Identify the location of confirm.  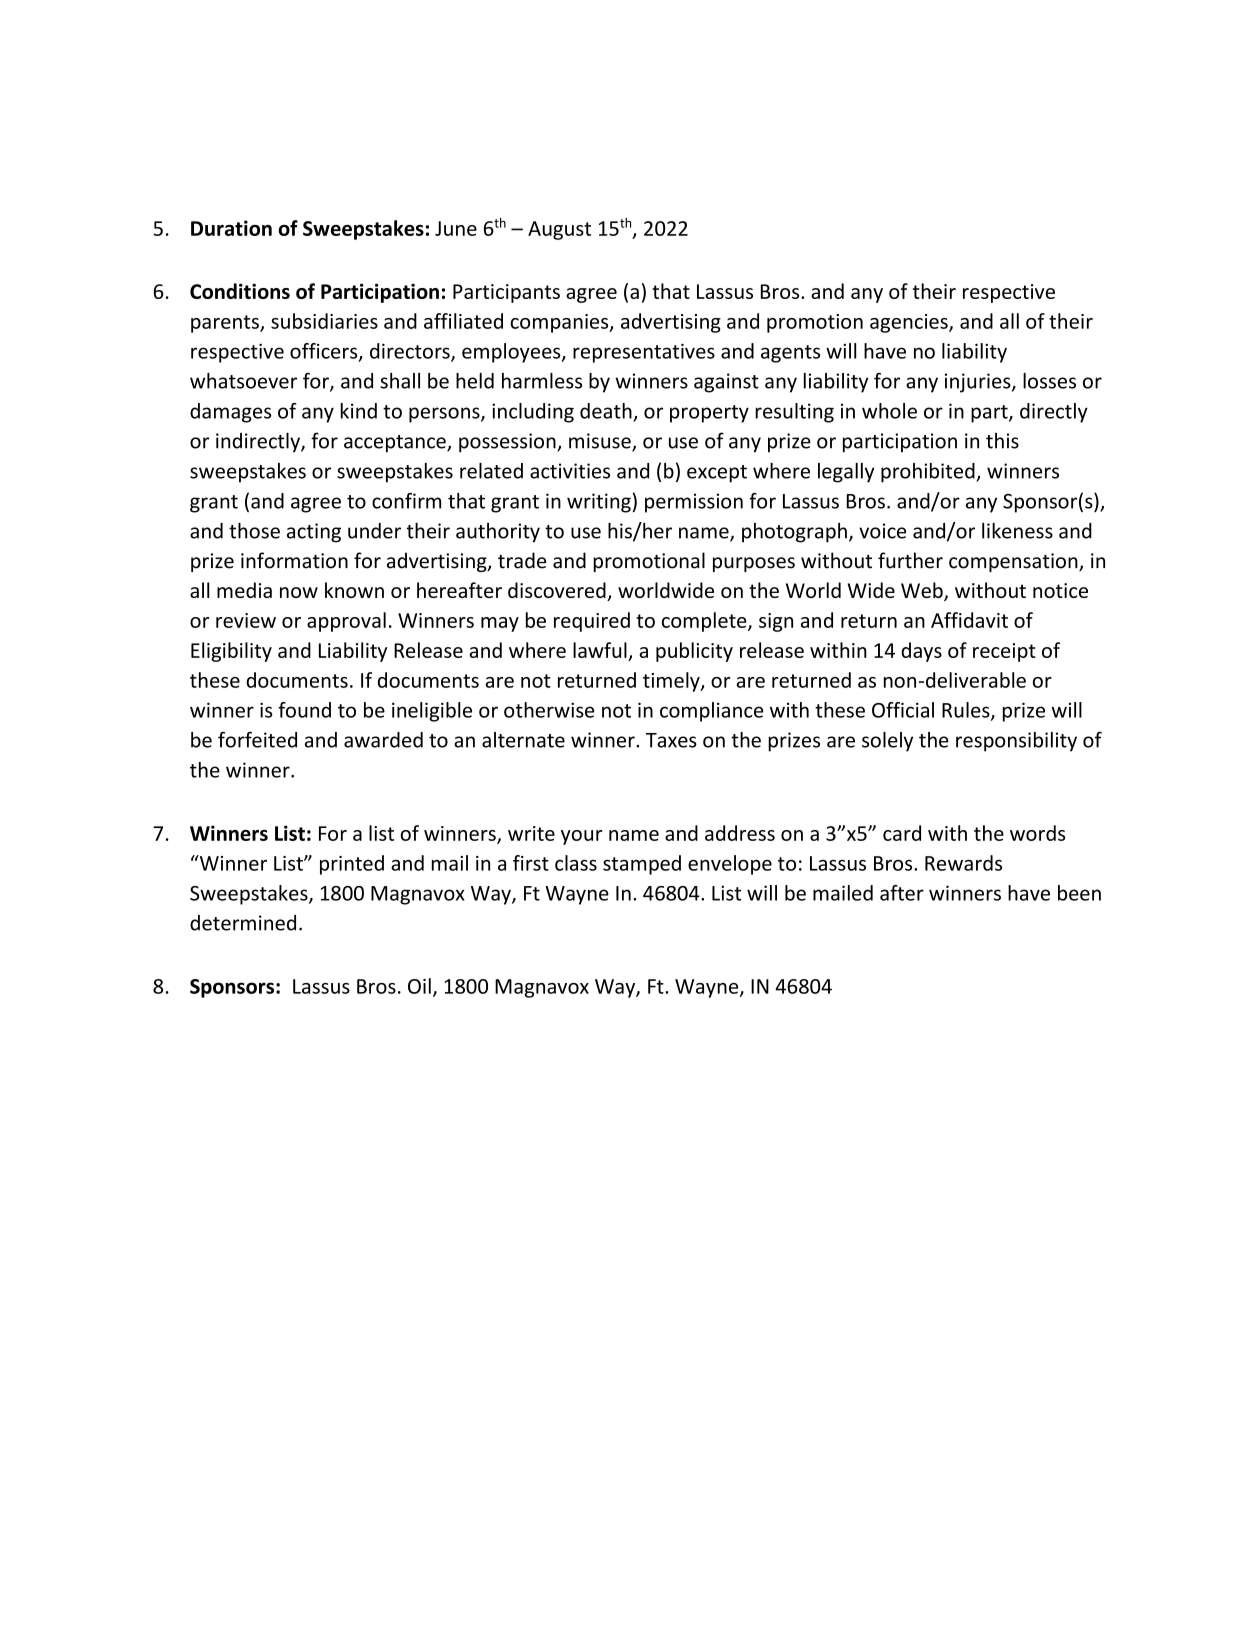
(406, 501).
